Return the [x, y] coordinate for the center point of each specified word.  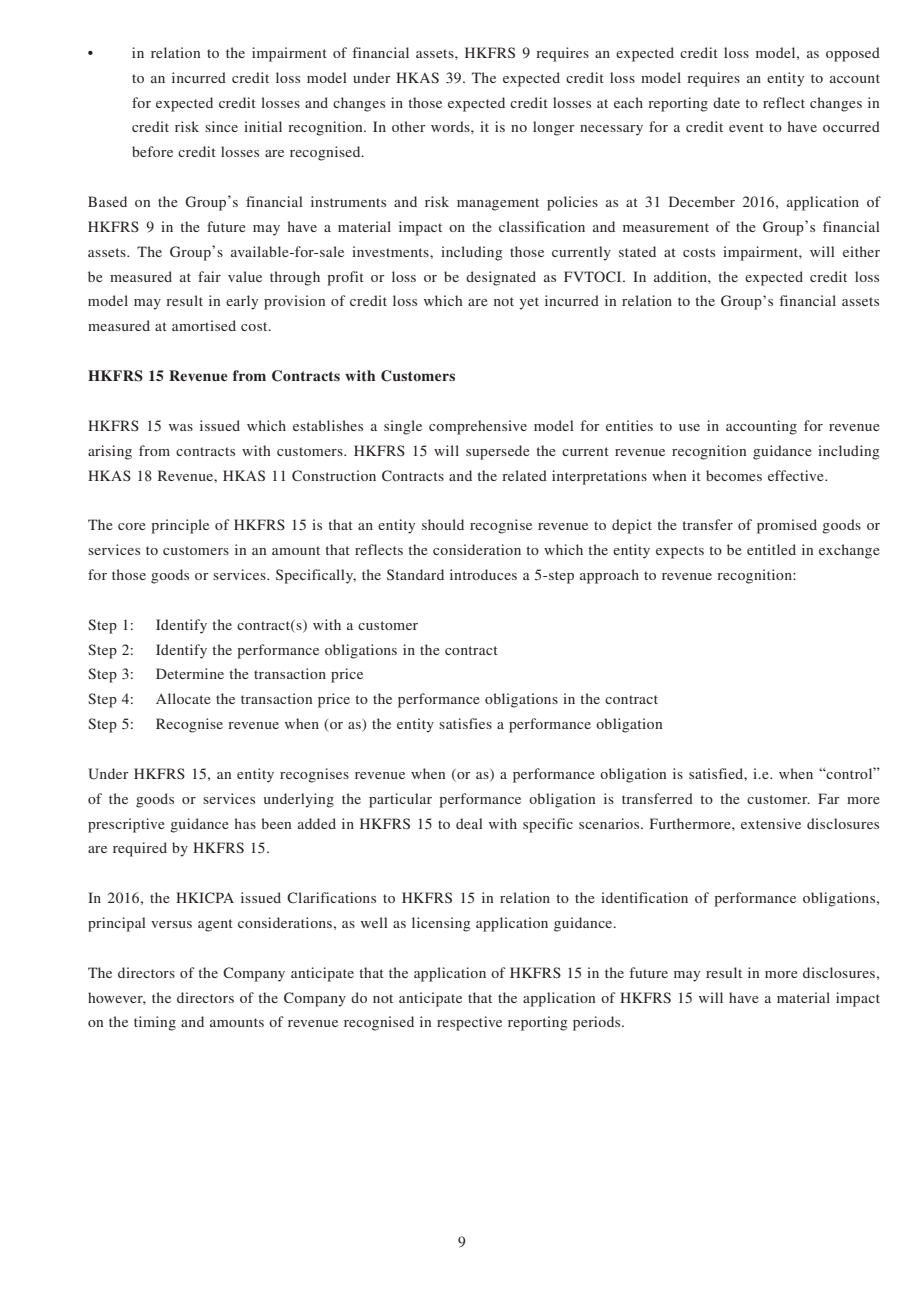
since [221, 126]
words [451, 126]
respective [469, 1023]
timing [155, 1023]
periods [598, 1023]
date [726, 102]
